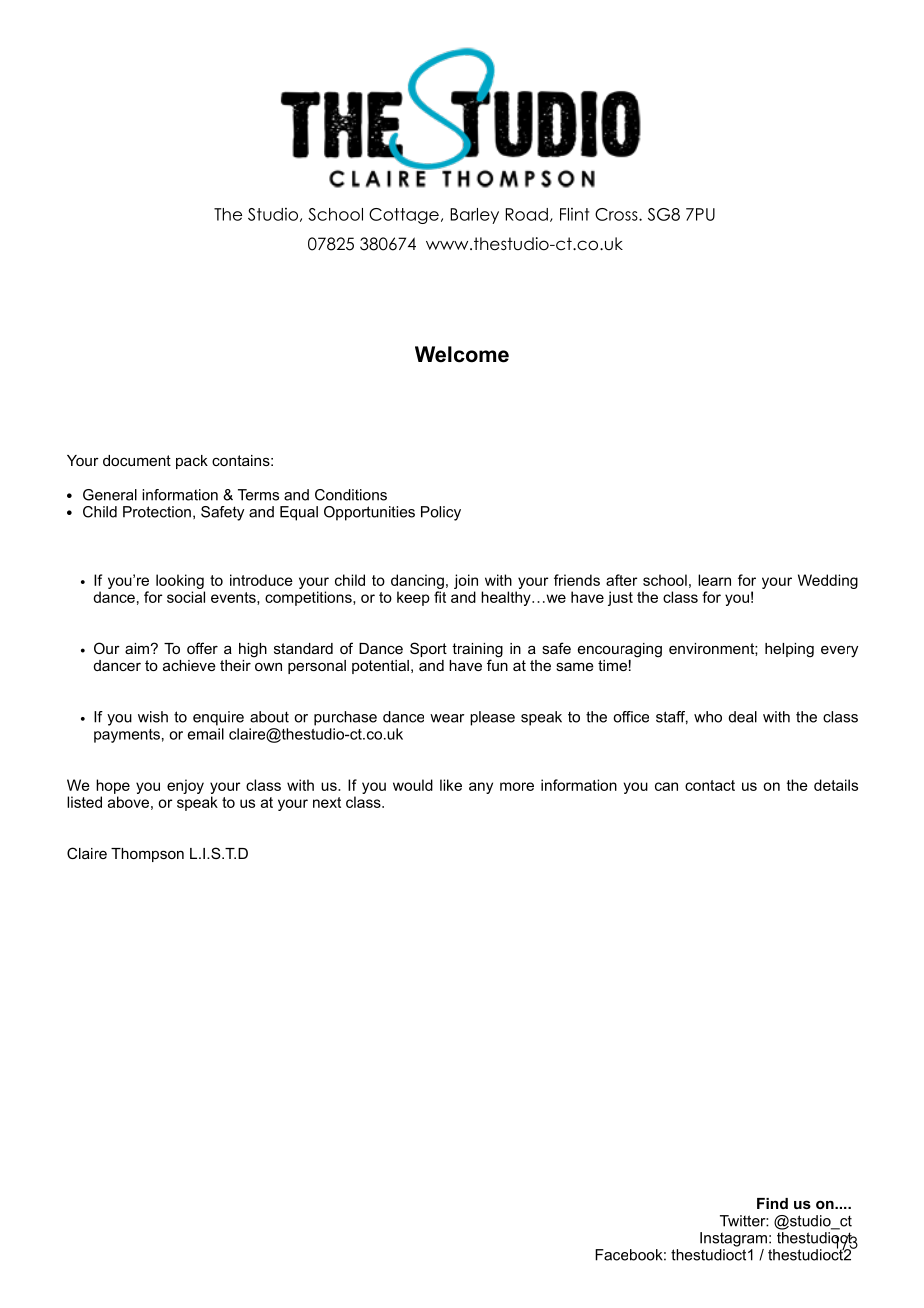 This page has height=1308, width=924. What do you see at coordinates (180, 581) in the page?
I see `looking` at bounding box center [180, 581].
